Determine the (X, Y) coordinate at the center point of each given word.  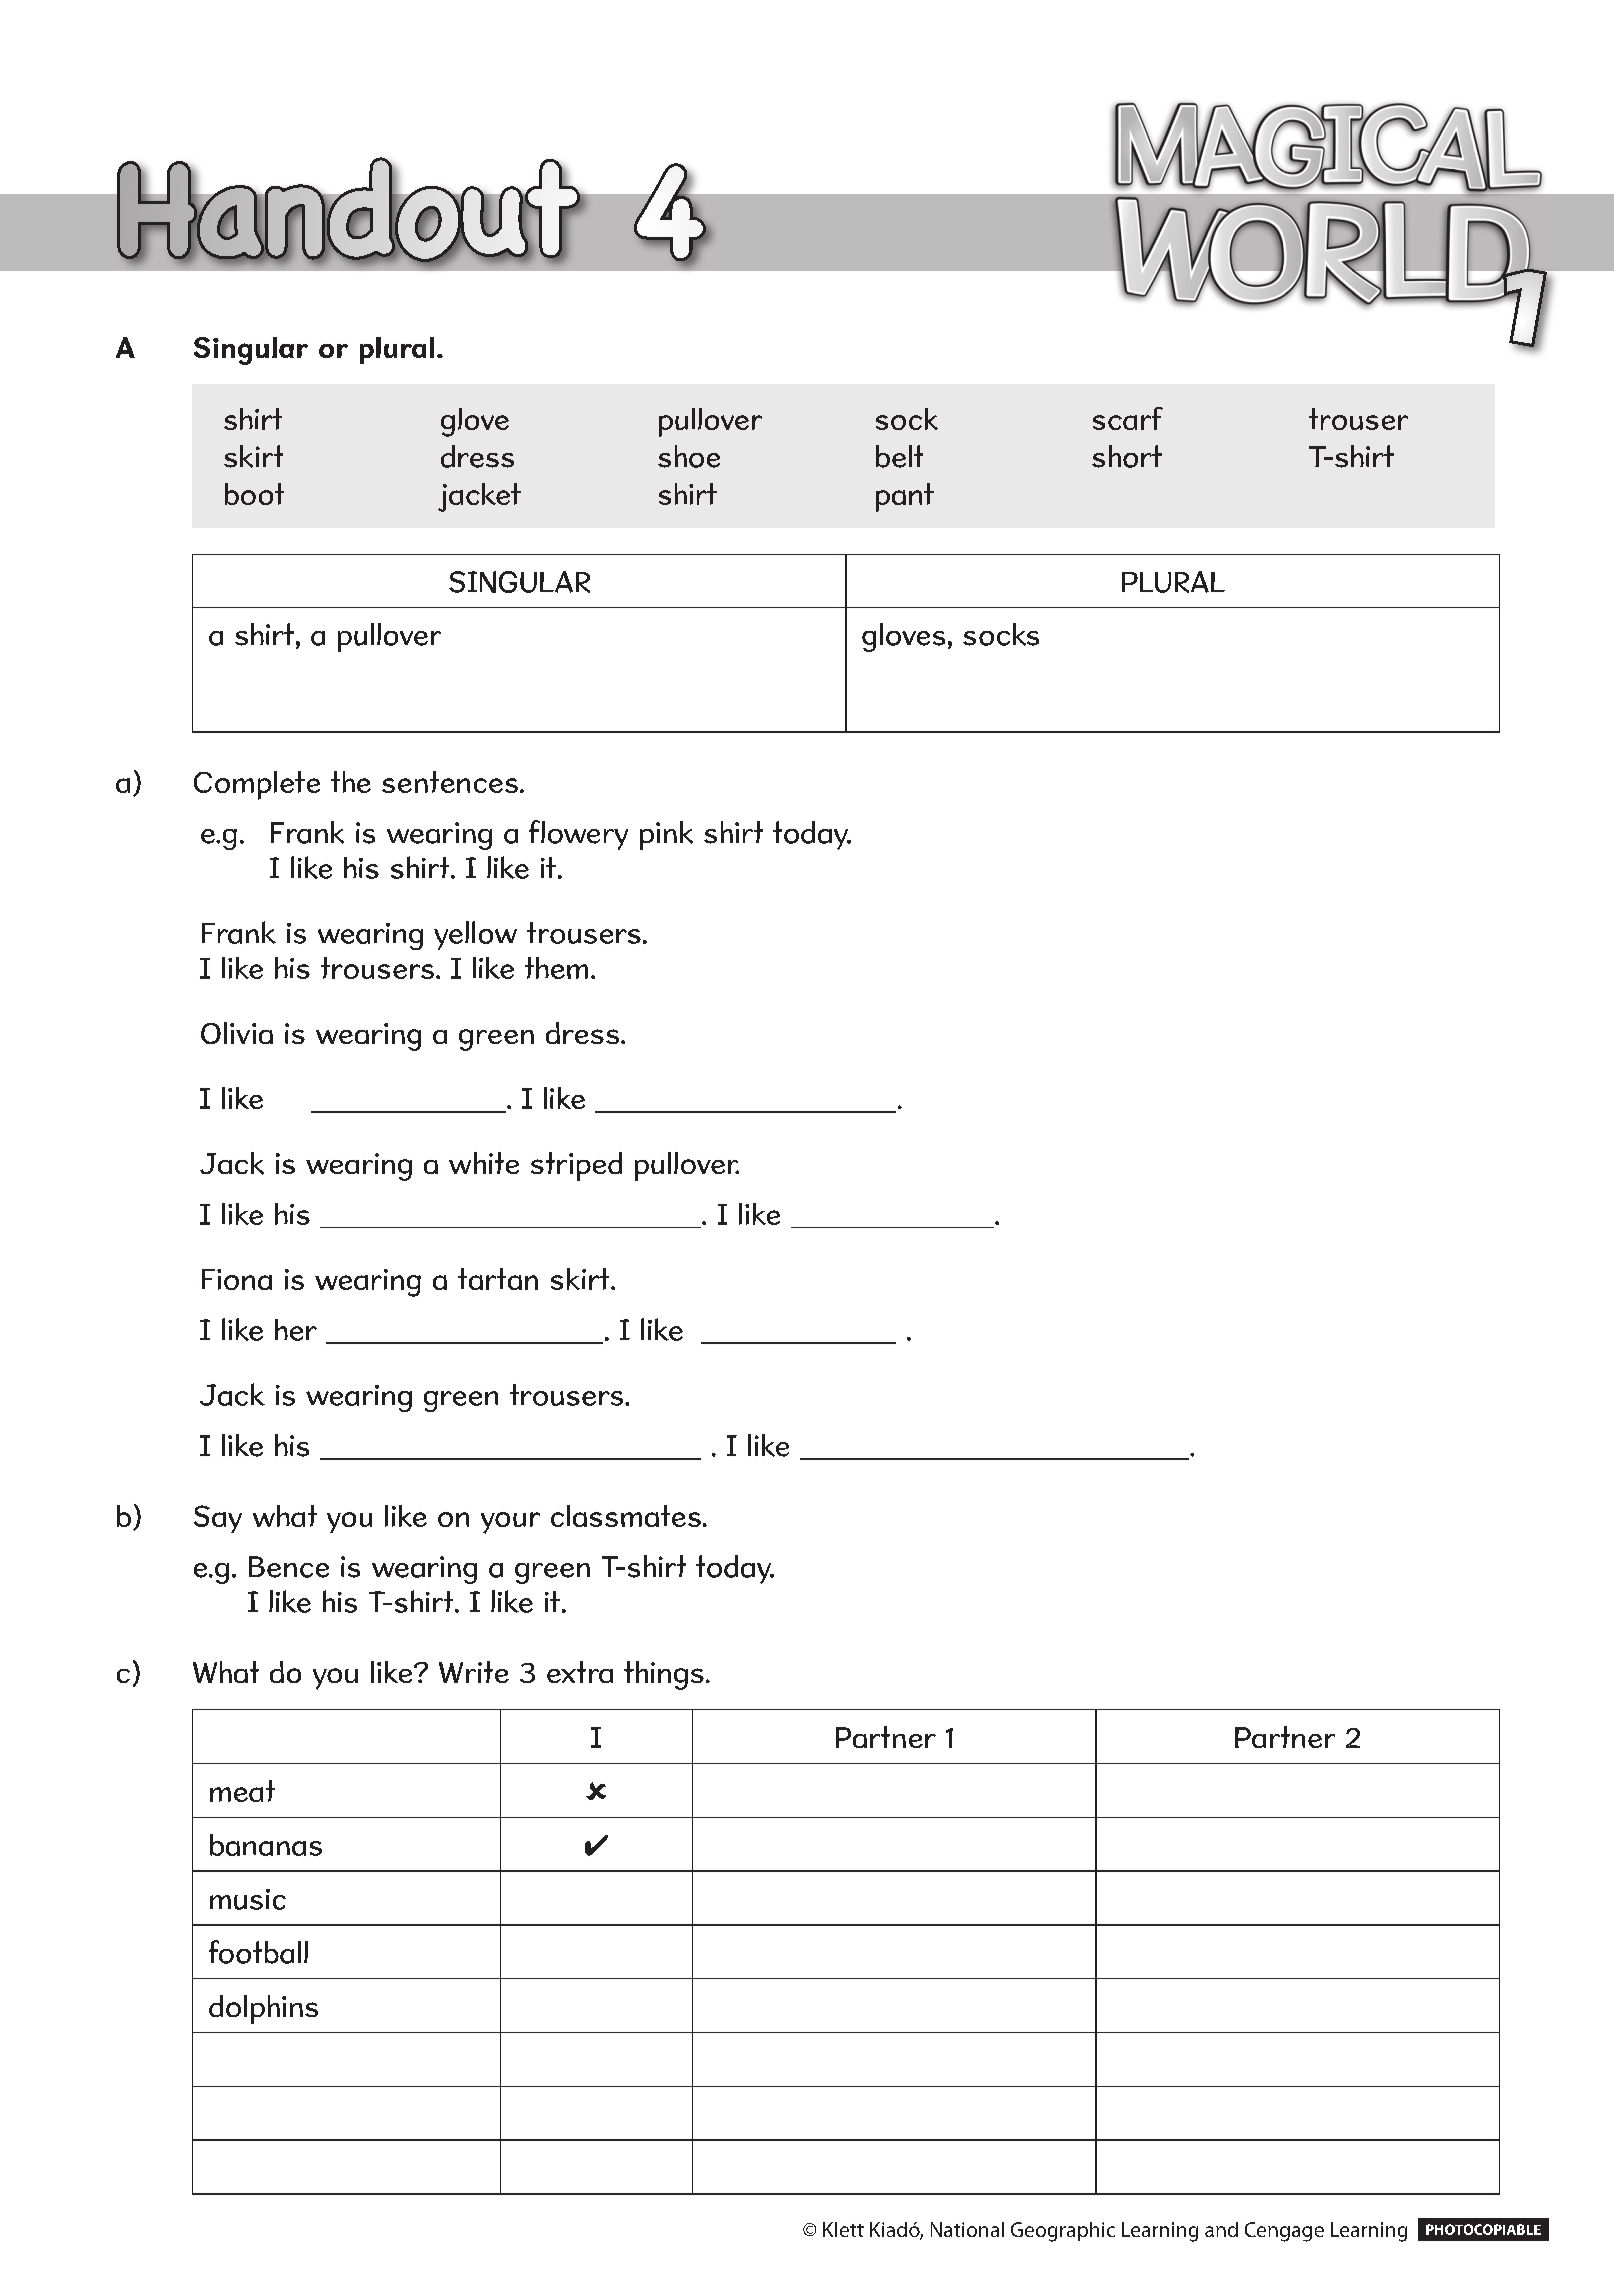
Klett (843, 2229)
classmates (626, 1516)
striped (576, 1166)
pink (666, 835)
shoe (689, 456)
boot (254, 494)
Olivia (237, 1033)
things (664, 1675)
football (258, 1952)
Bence (289, 1567)
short (1127, 456)
